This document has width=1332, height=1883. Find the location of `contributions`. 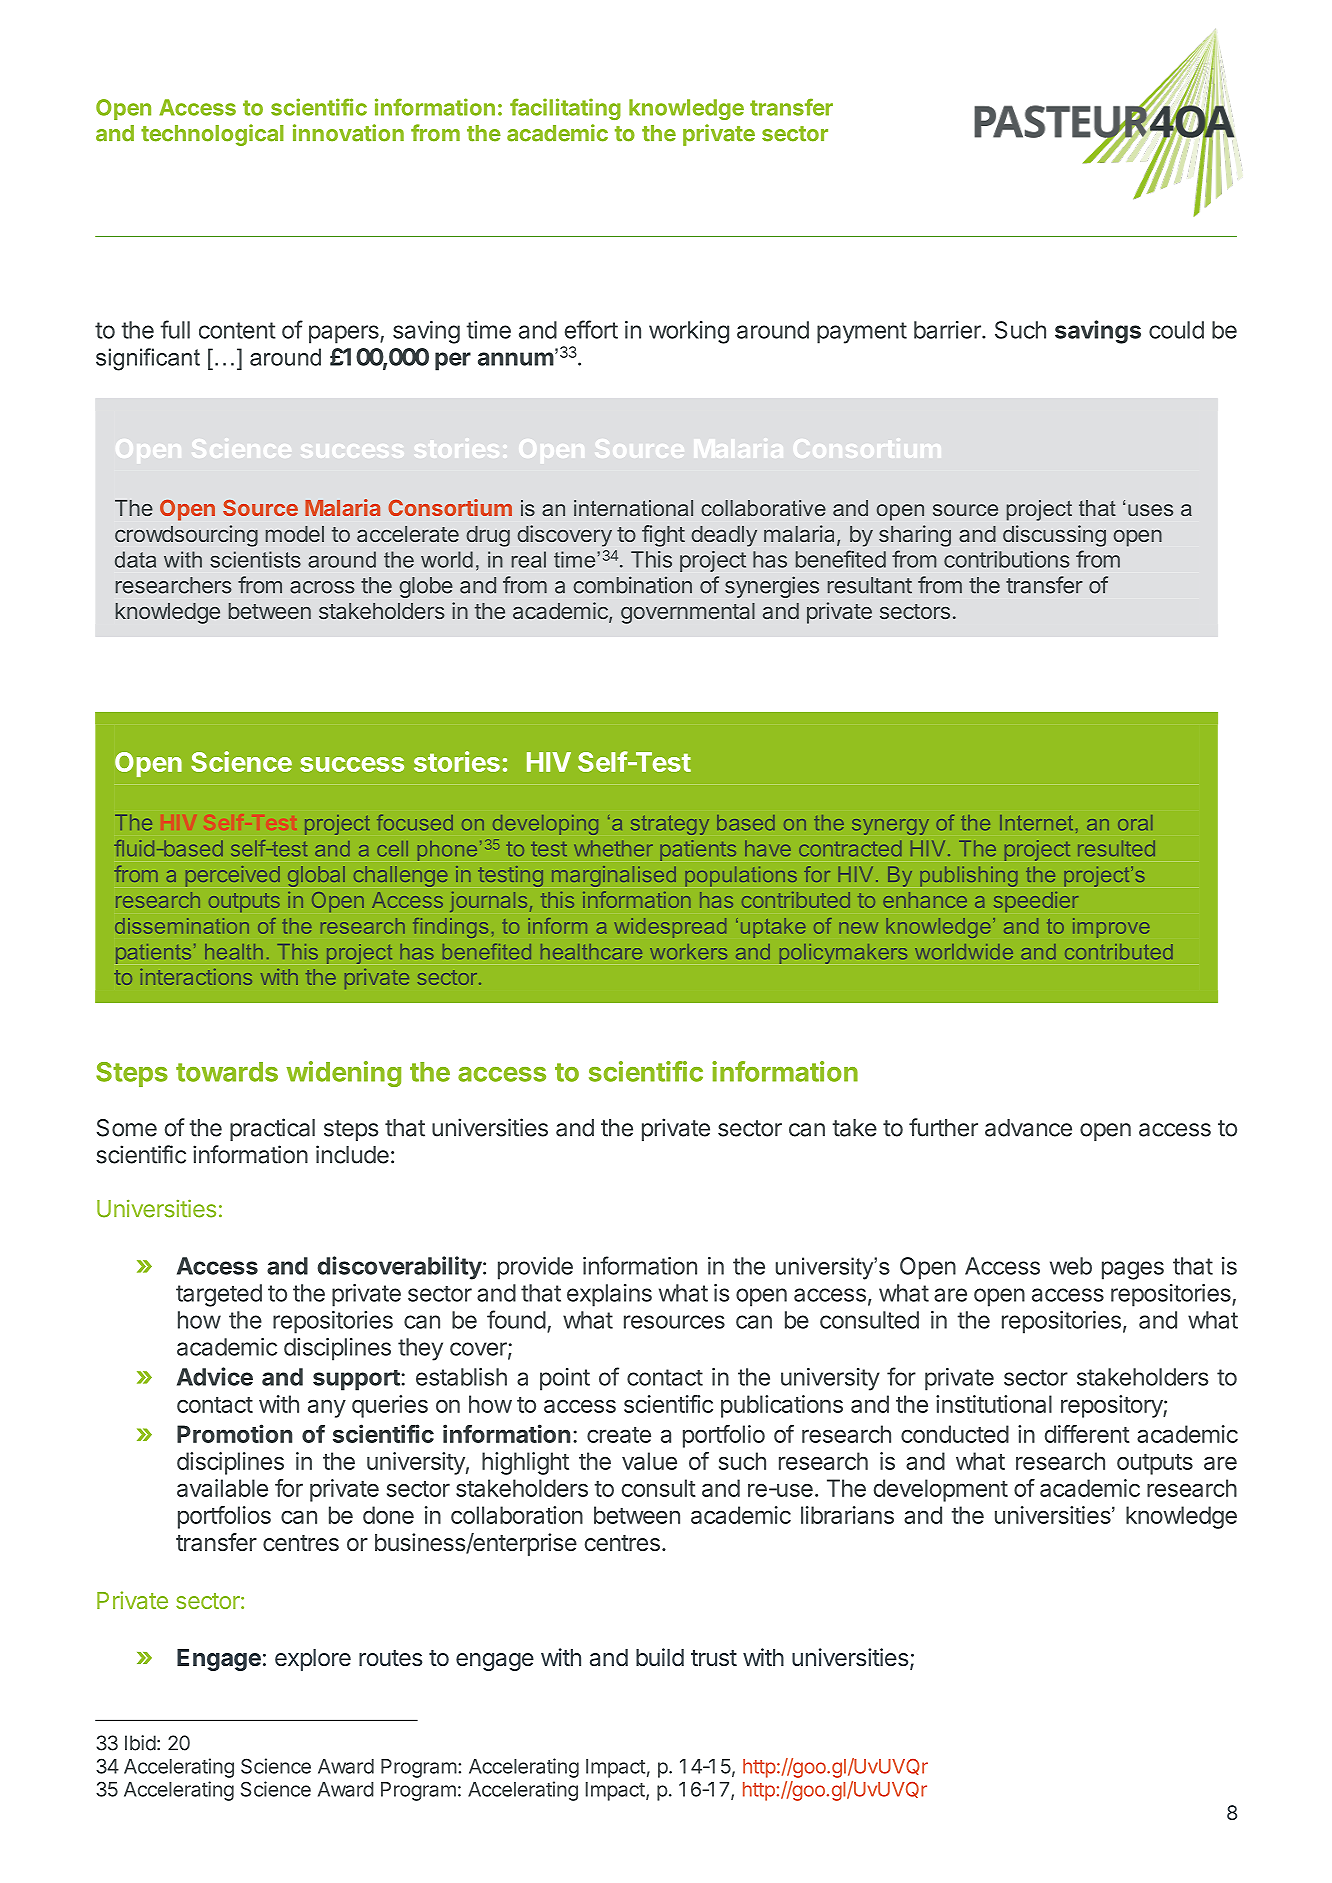

contributions is located at coordinates (1007, 559).
